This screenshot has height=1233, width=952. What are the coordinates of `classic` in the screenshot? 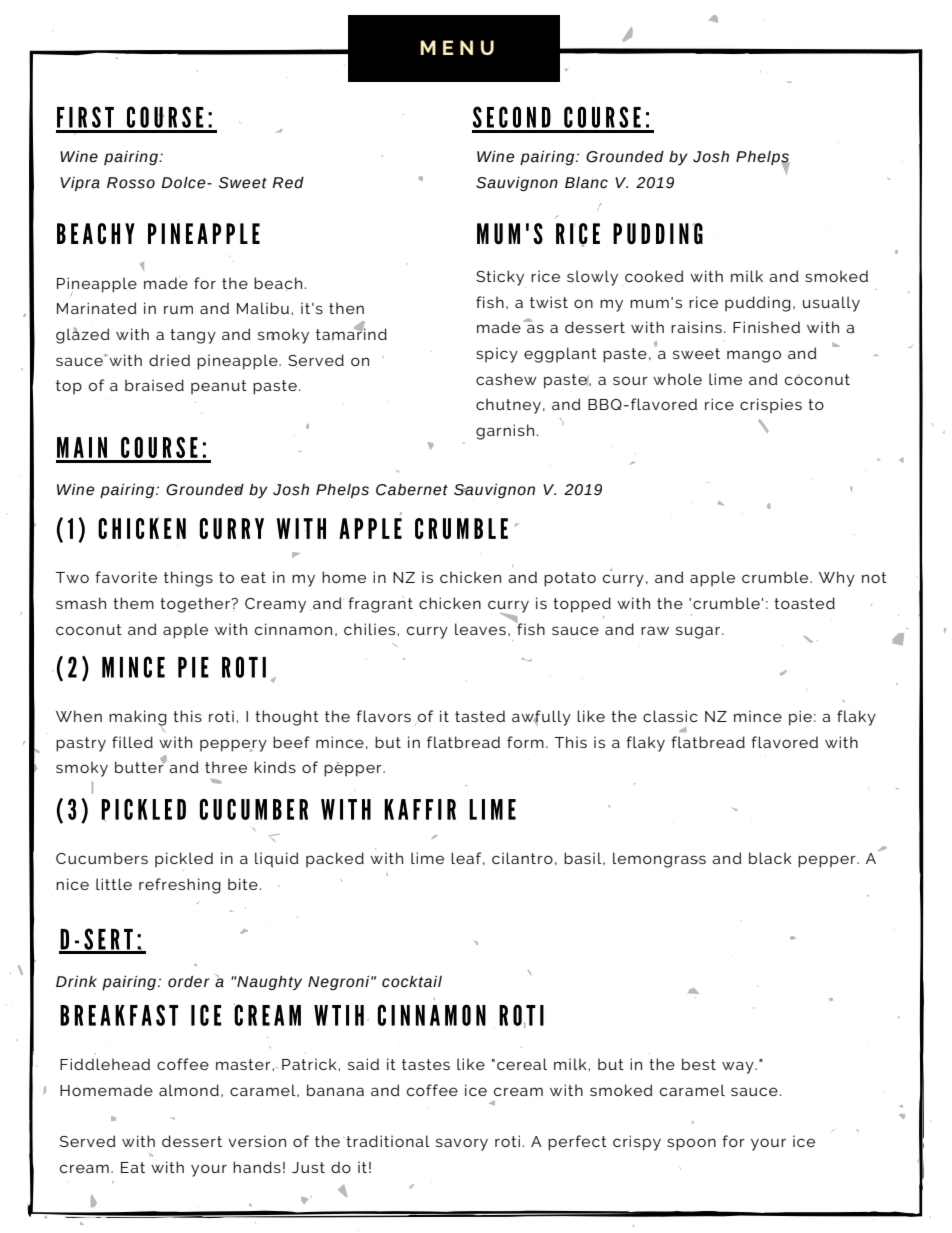 It's located at (670, 716).
